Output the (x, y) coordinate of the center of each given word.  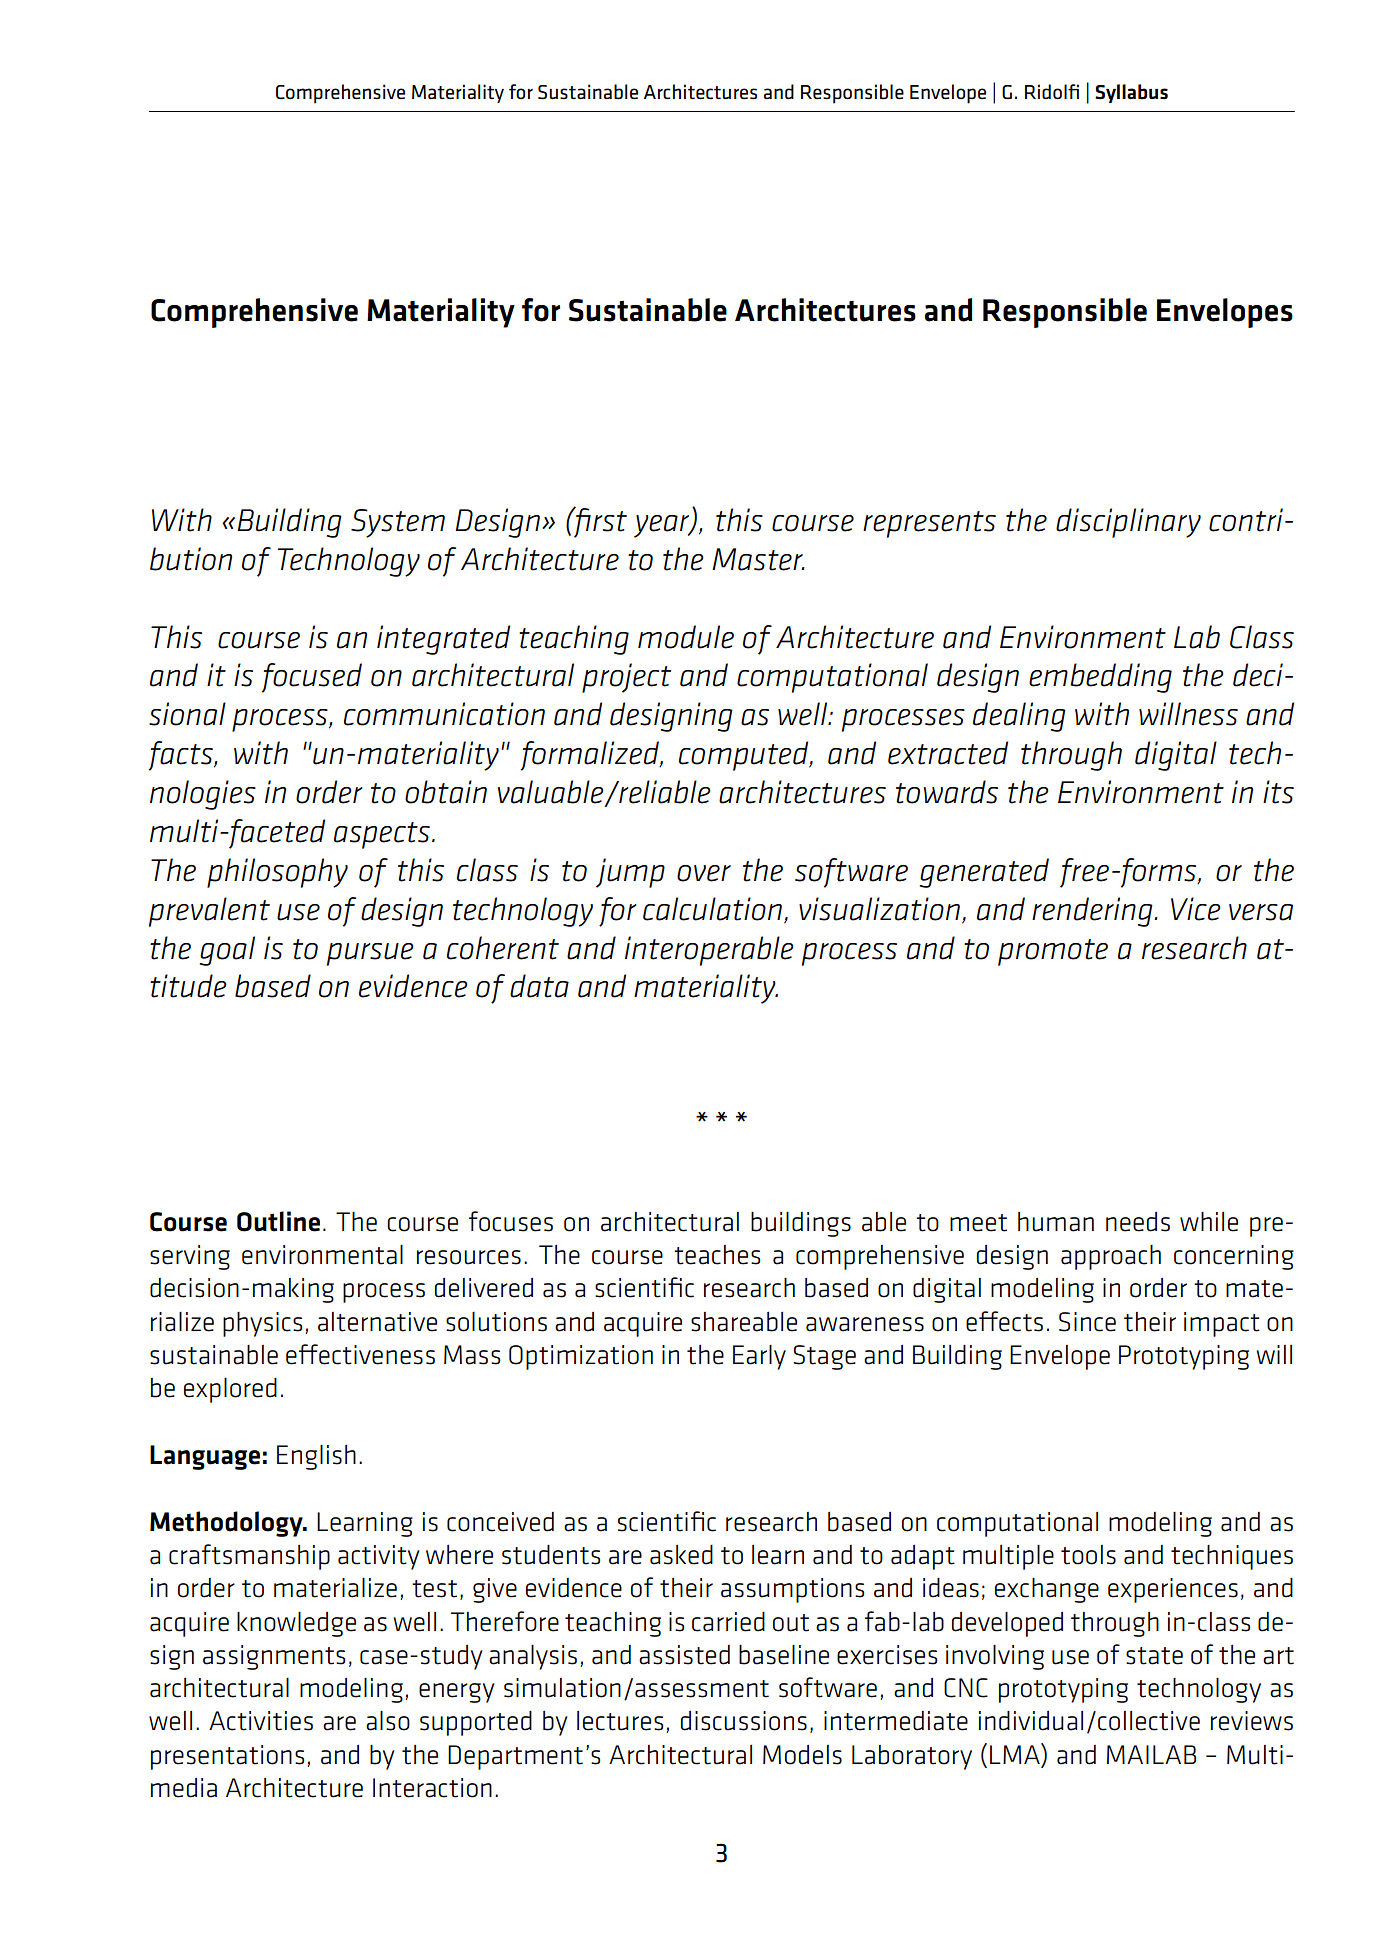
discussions (744, 1721)
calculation (712, 909)
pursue (370, 954)
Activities (261, 1721)
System (398, 523)
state (1154, 1656)
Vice (1196, 909)
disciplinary (1128, 523)
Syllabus (1131, 93)
